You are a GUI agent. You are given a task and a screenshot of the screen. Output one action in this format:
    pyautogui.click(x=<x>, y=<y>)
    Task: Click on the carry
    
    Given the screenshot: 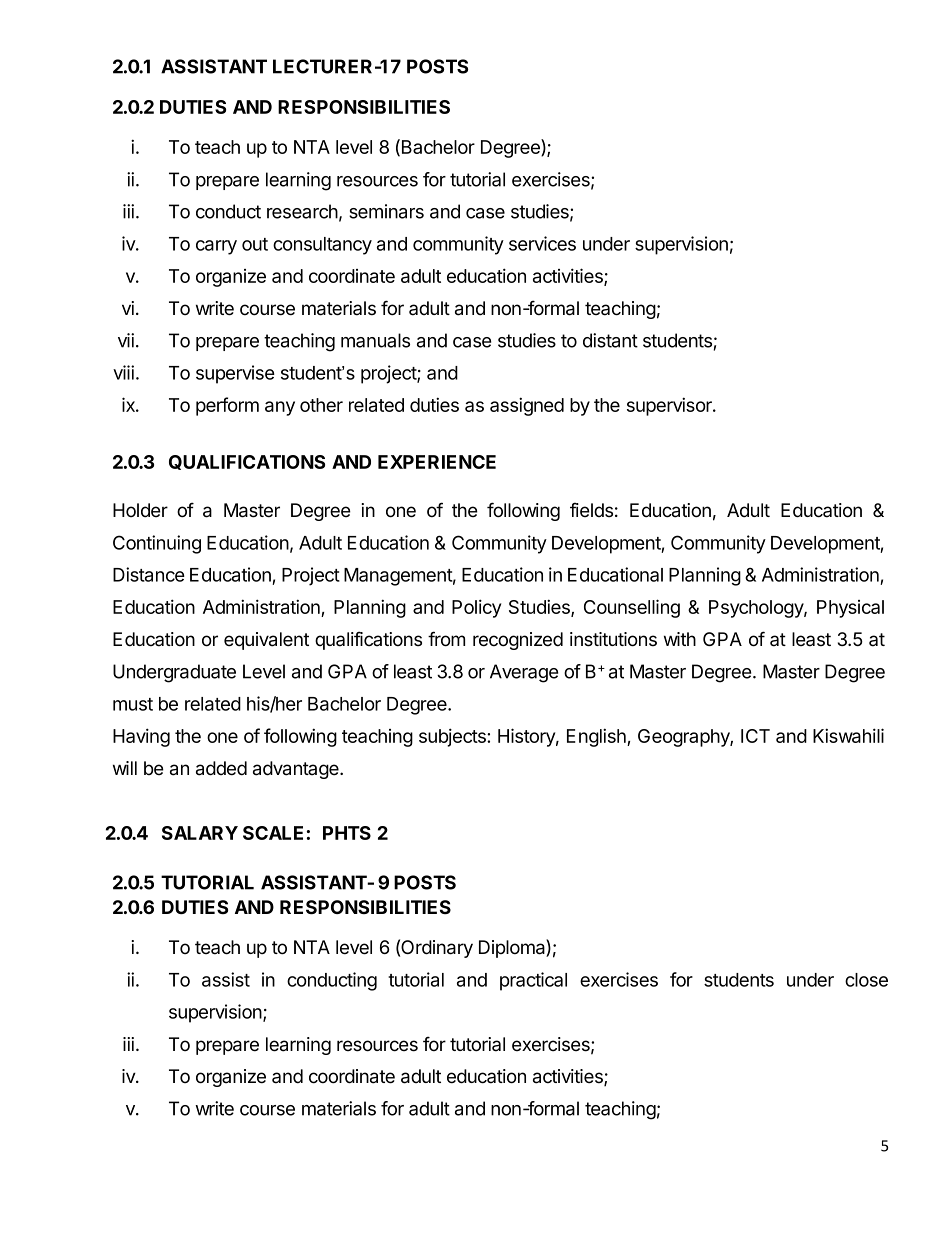 What is the action you would take?
    pyautogui.click(x=216, y=247)
